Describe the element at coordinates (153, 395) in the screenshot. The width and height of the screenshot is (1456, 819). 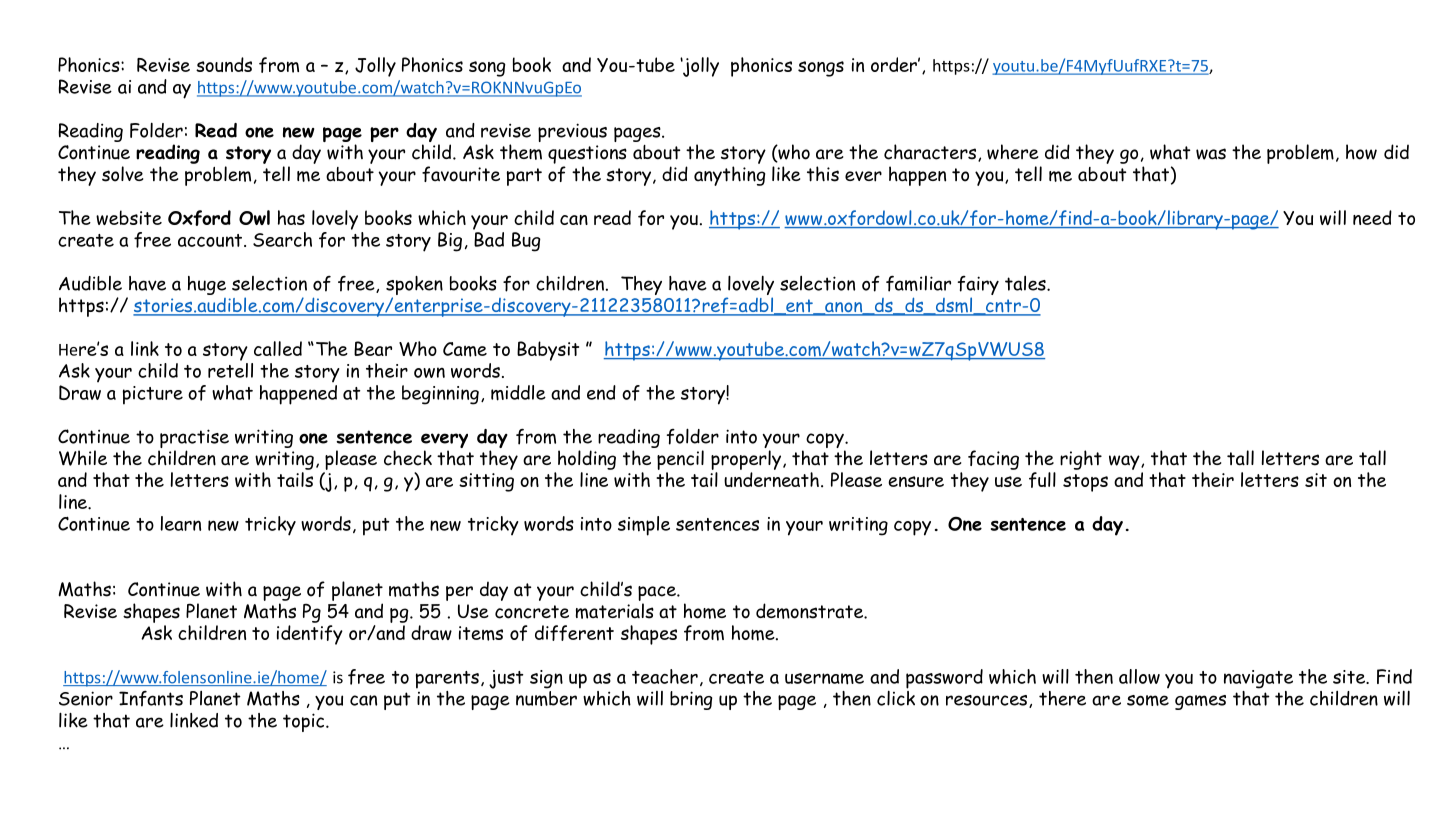
I see `picture` at that location.
